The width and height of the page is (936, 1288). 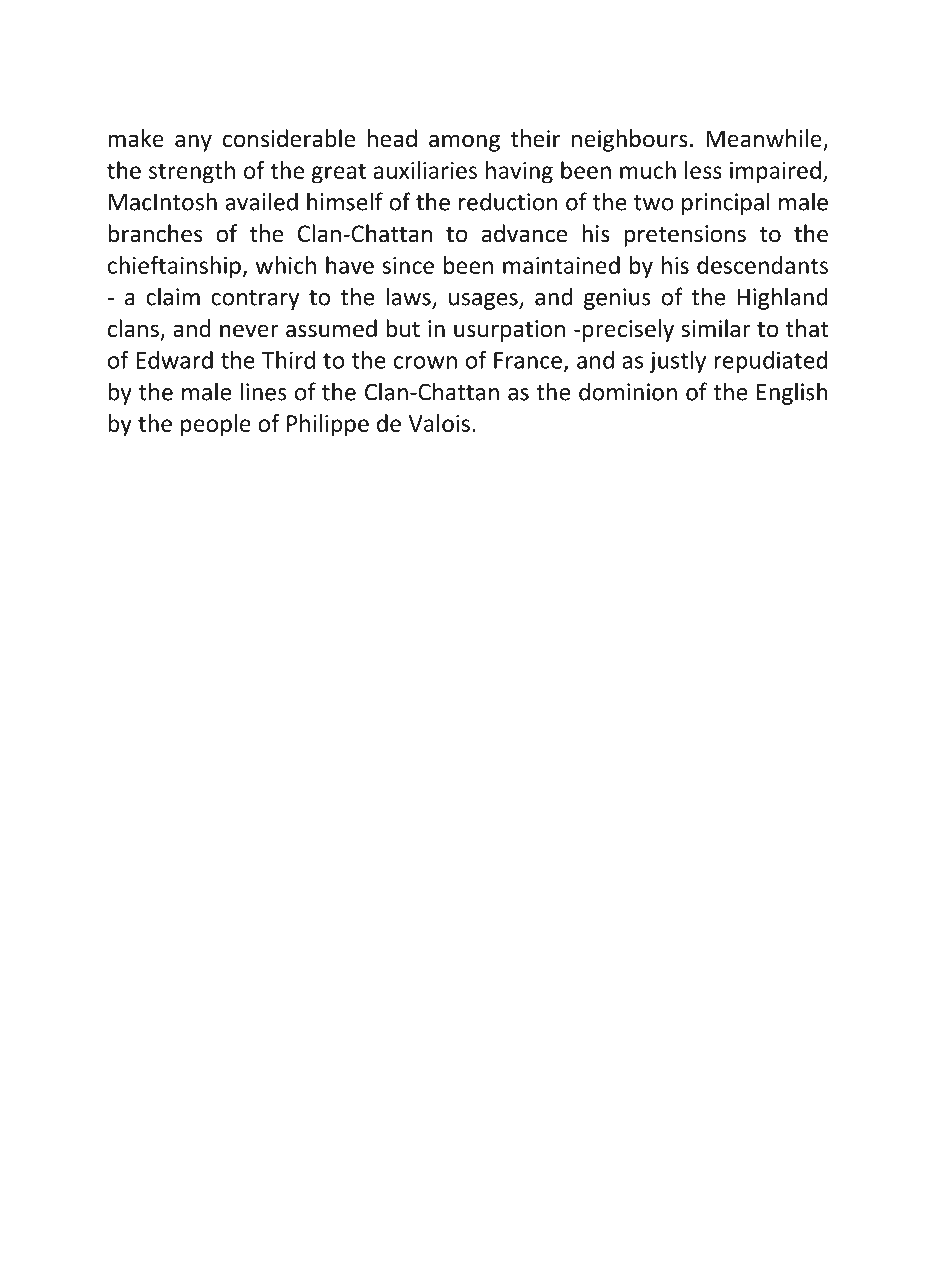 What do you see at coordinates (716, 328) in the page?
I see `similar` at bounding box center [716, 328].
